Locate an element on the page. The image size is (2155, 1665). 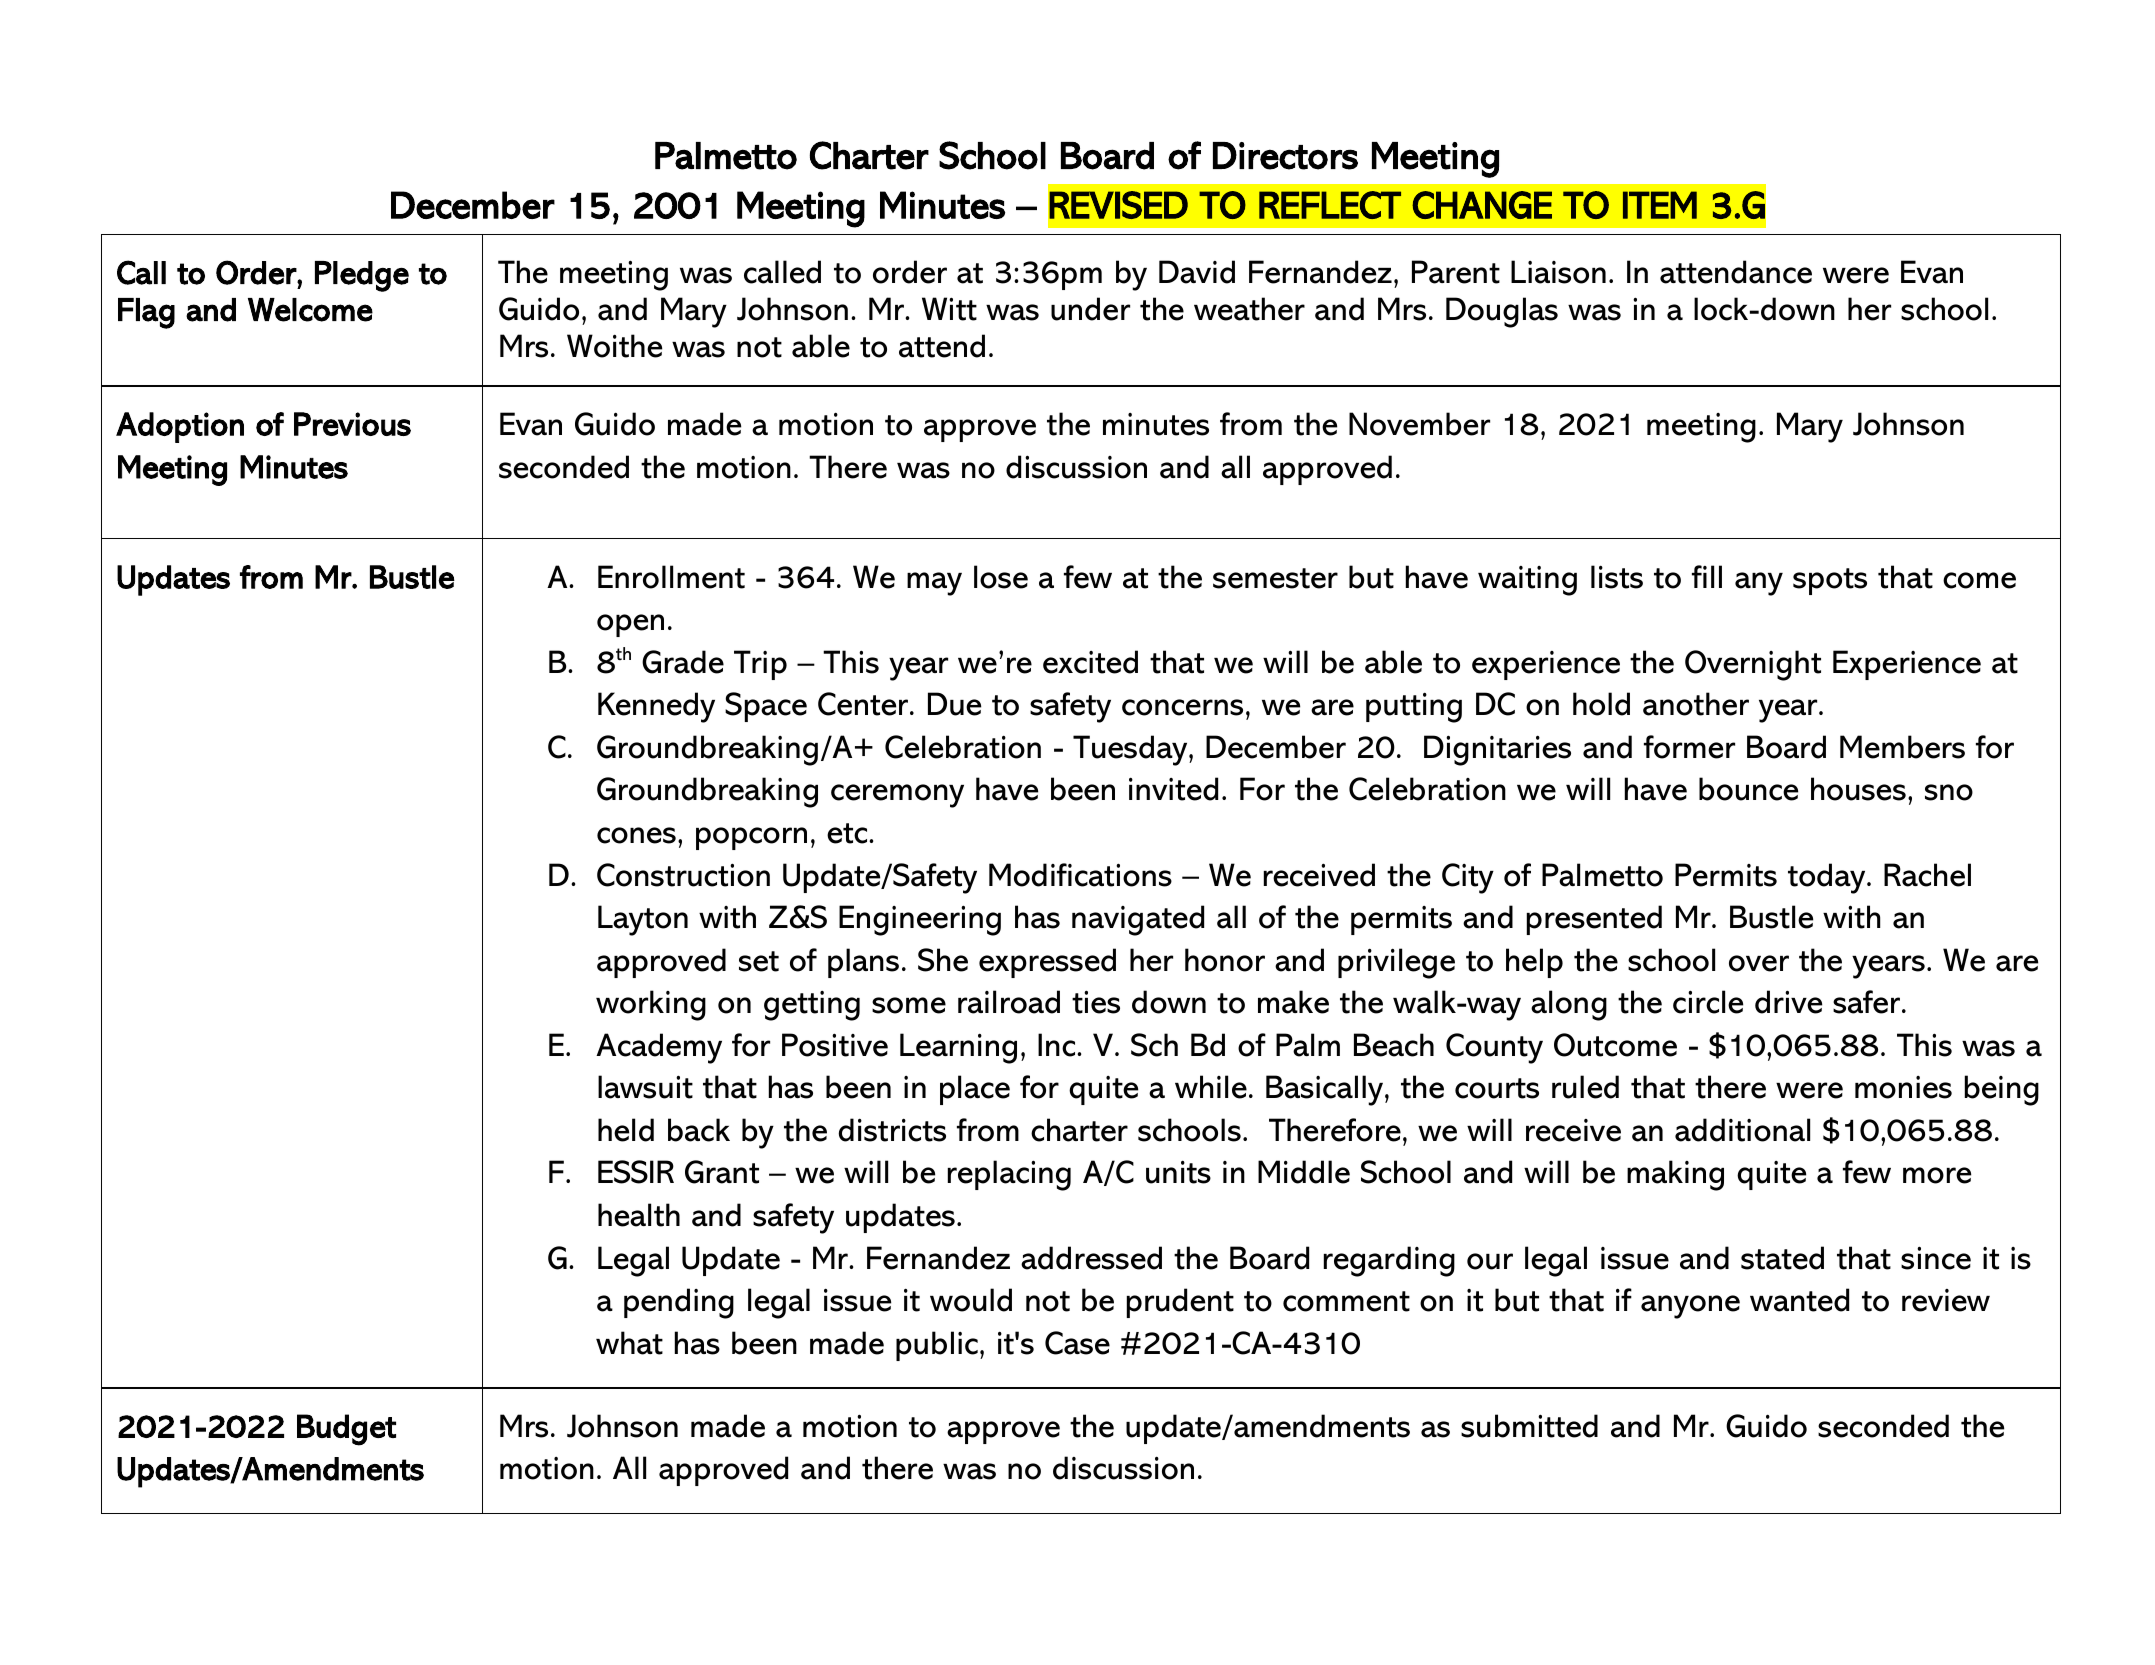
ITEM is located at coordinates (1660, 205).
